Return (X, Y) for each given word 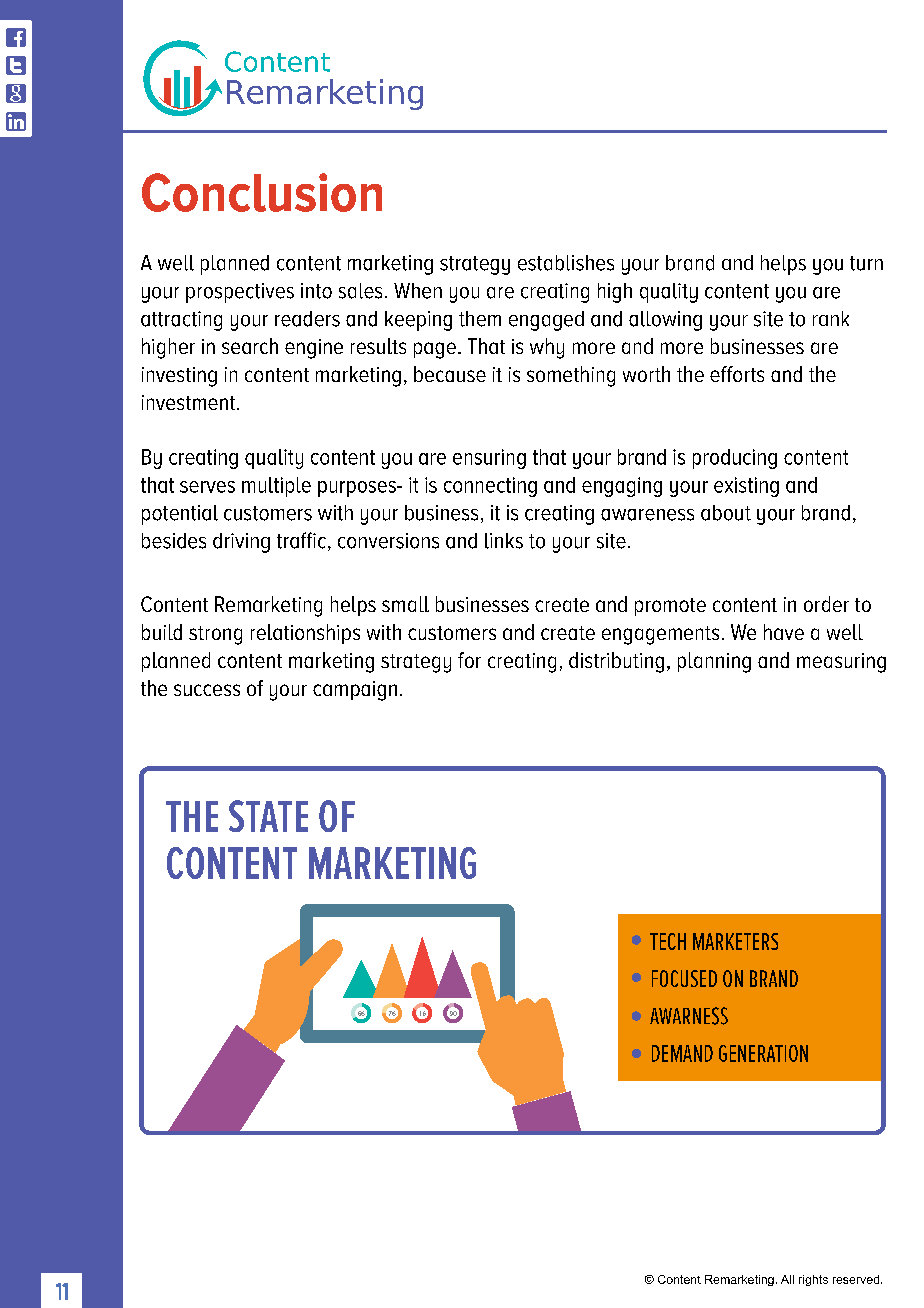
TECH (668, 941)
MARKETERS (735, 941)
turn (866, 263)
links (504, 541)
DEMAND (682, 1053)
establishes (566, 263)
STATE (268, 816)
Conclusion (262, 192)
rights (813, 1280)
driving (241, 543)
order (826, 604)
